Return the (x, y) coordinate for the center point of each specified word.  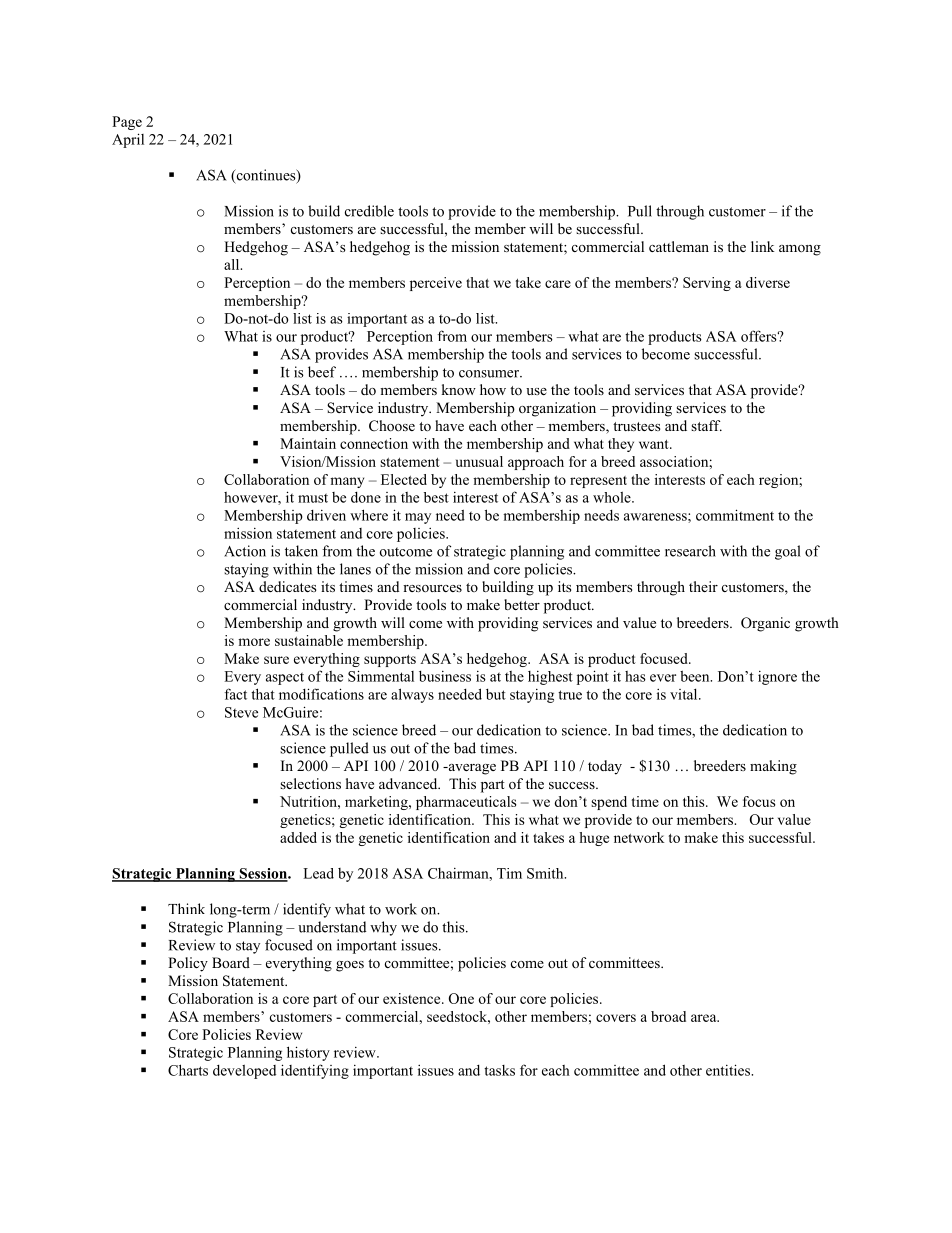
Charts (188, 1070)
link (763, 246)
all (233, 264)
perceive (436, 284)
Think (186, 908)
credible (369, 211)
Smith (546, 873)
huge (594, 839)
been (696, 676)
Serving (707, 284)
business (445, 676)
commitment (735, 515)
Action (245, 551)
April (128, 140)
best (436, 497)
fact (236, 694)
